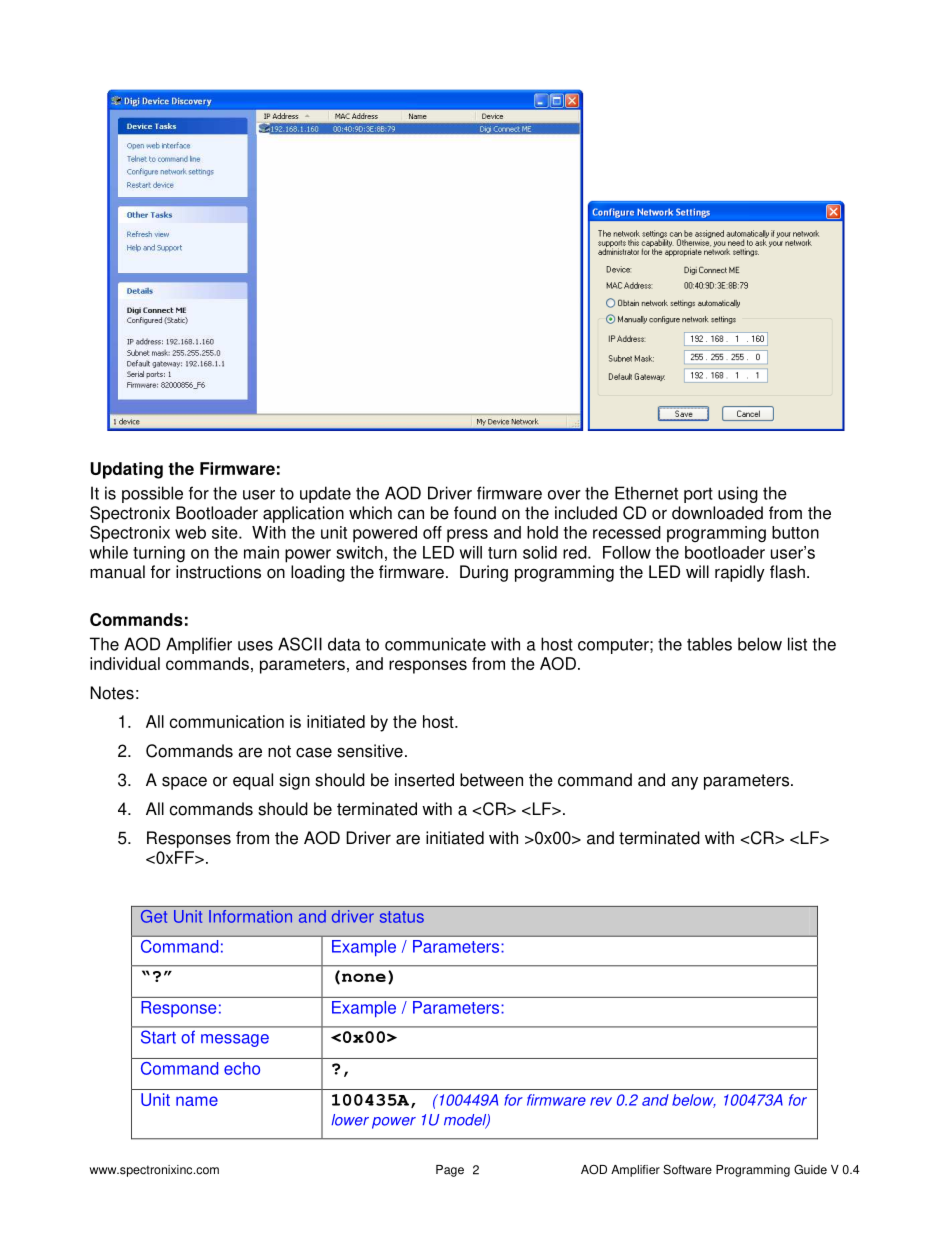 The image size is (952, 1233). What do you see at coordinates (687, 1169) in the screenshot?
I see `Software` at bounding box center [687, 1169].
